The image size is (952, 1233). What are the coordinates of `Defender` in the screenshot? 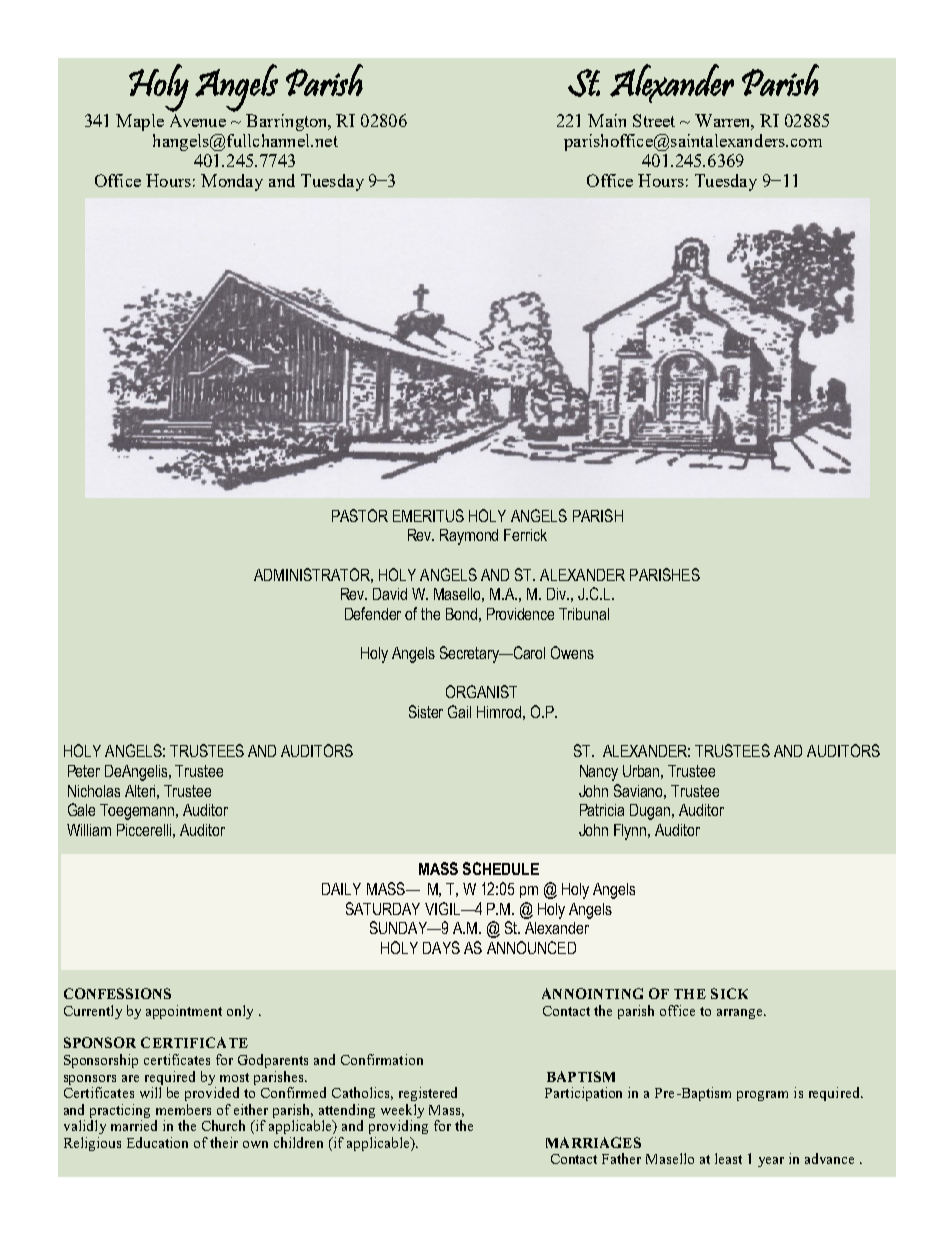 It's located at (373, 613).
